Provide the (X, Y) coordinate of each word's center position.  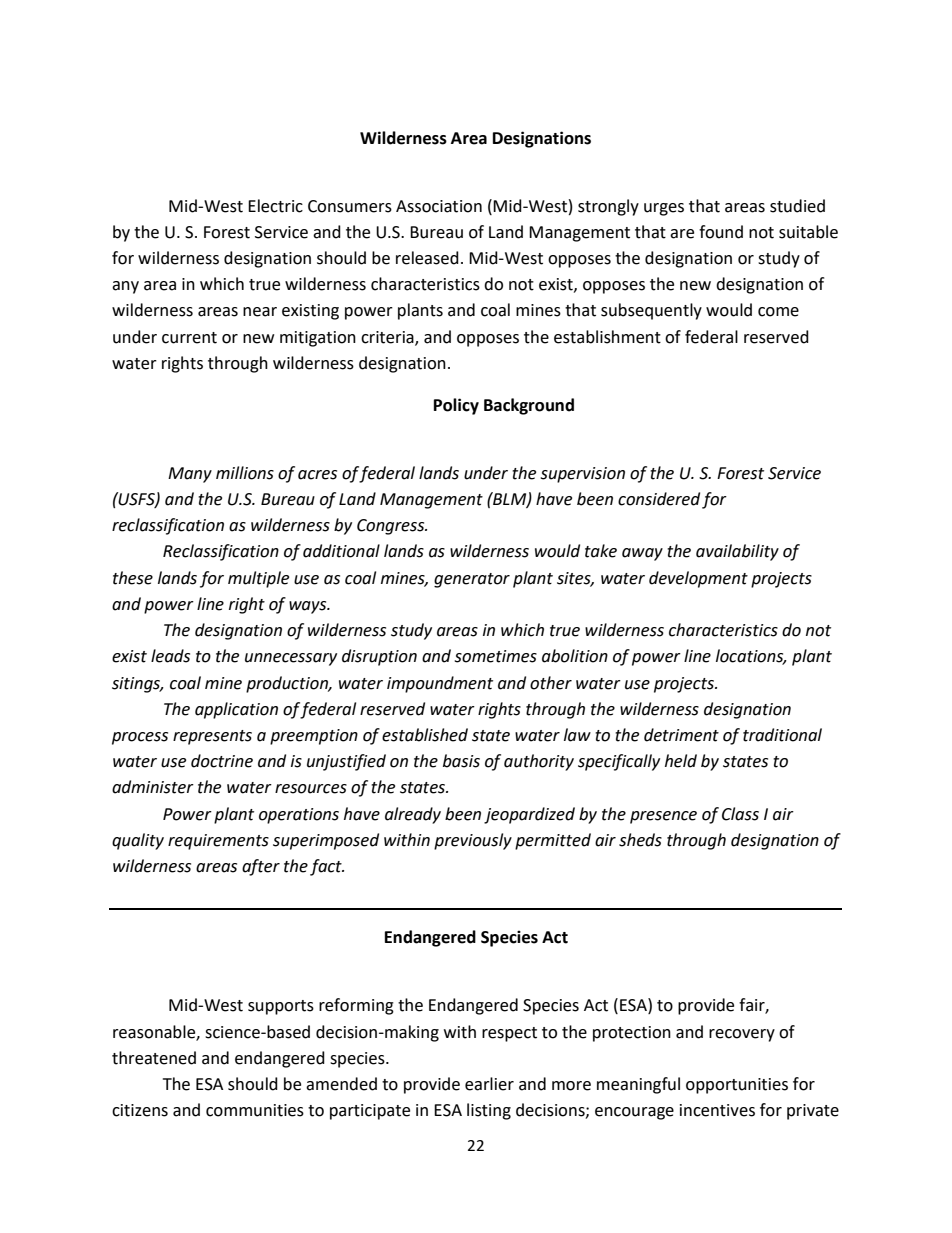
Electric (275, 206)
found (721, 232)
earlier (489, 1084)
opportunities (737, 1086)
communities (255, 1110)
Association (439, 206)
